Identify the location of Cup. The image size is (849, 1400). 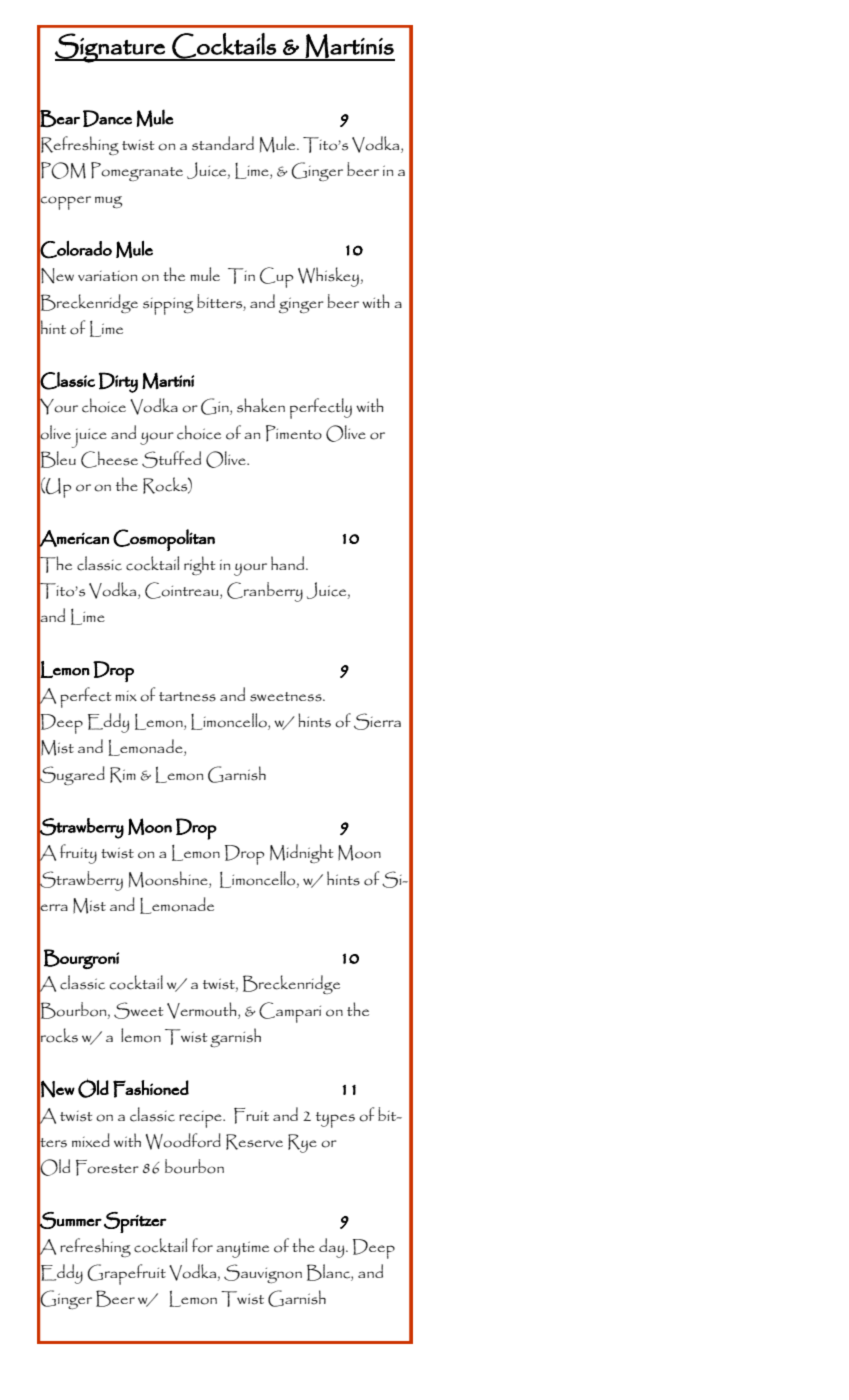
(276, 277).
